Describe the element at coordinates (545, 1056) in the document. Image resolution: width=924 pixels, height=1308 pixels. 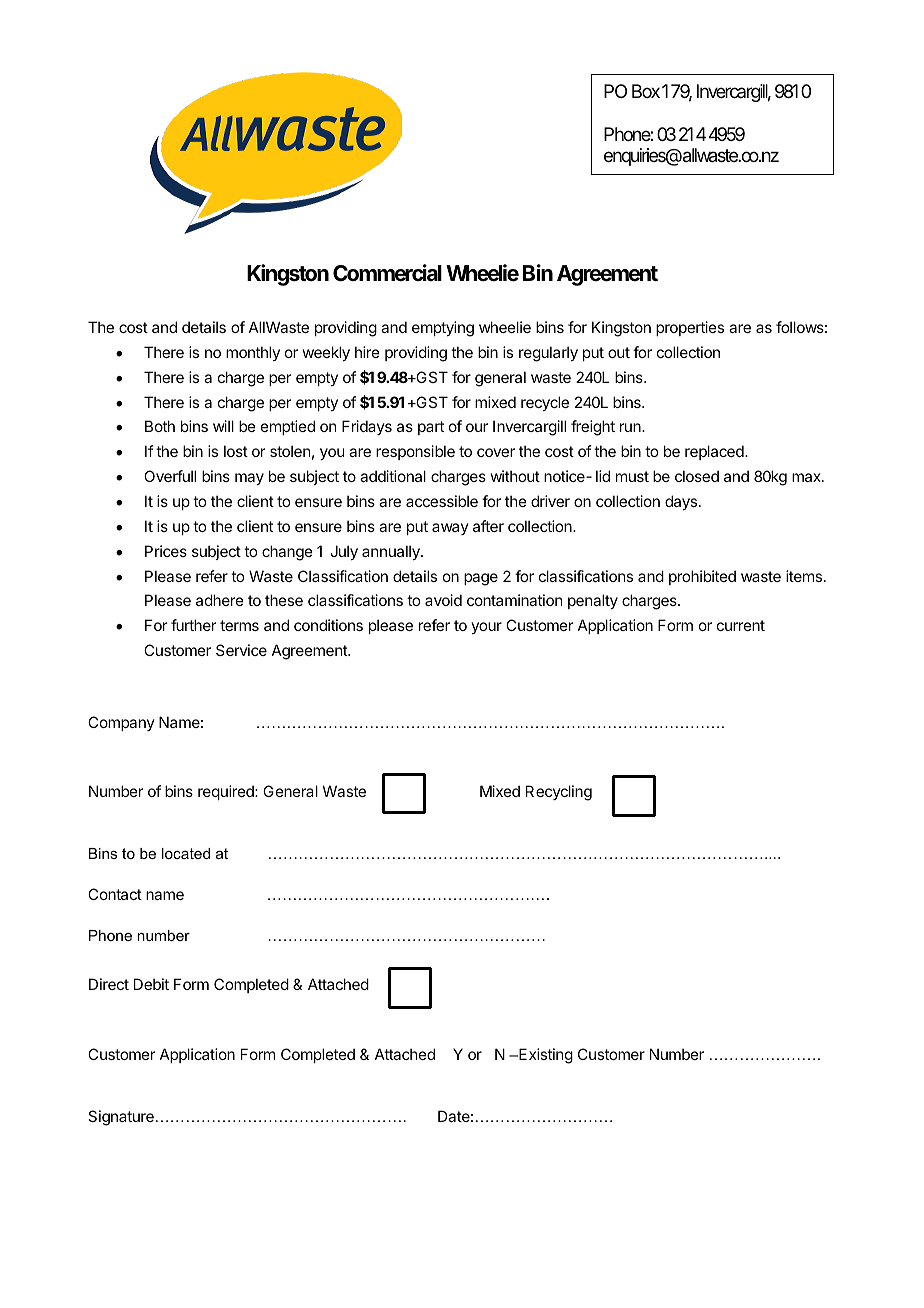
I see `Existing` at that location.
